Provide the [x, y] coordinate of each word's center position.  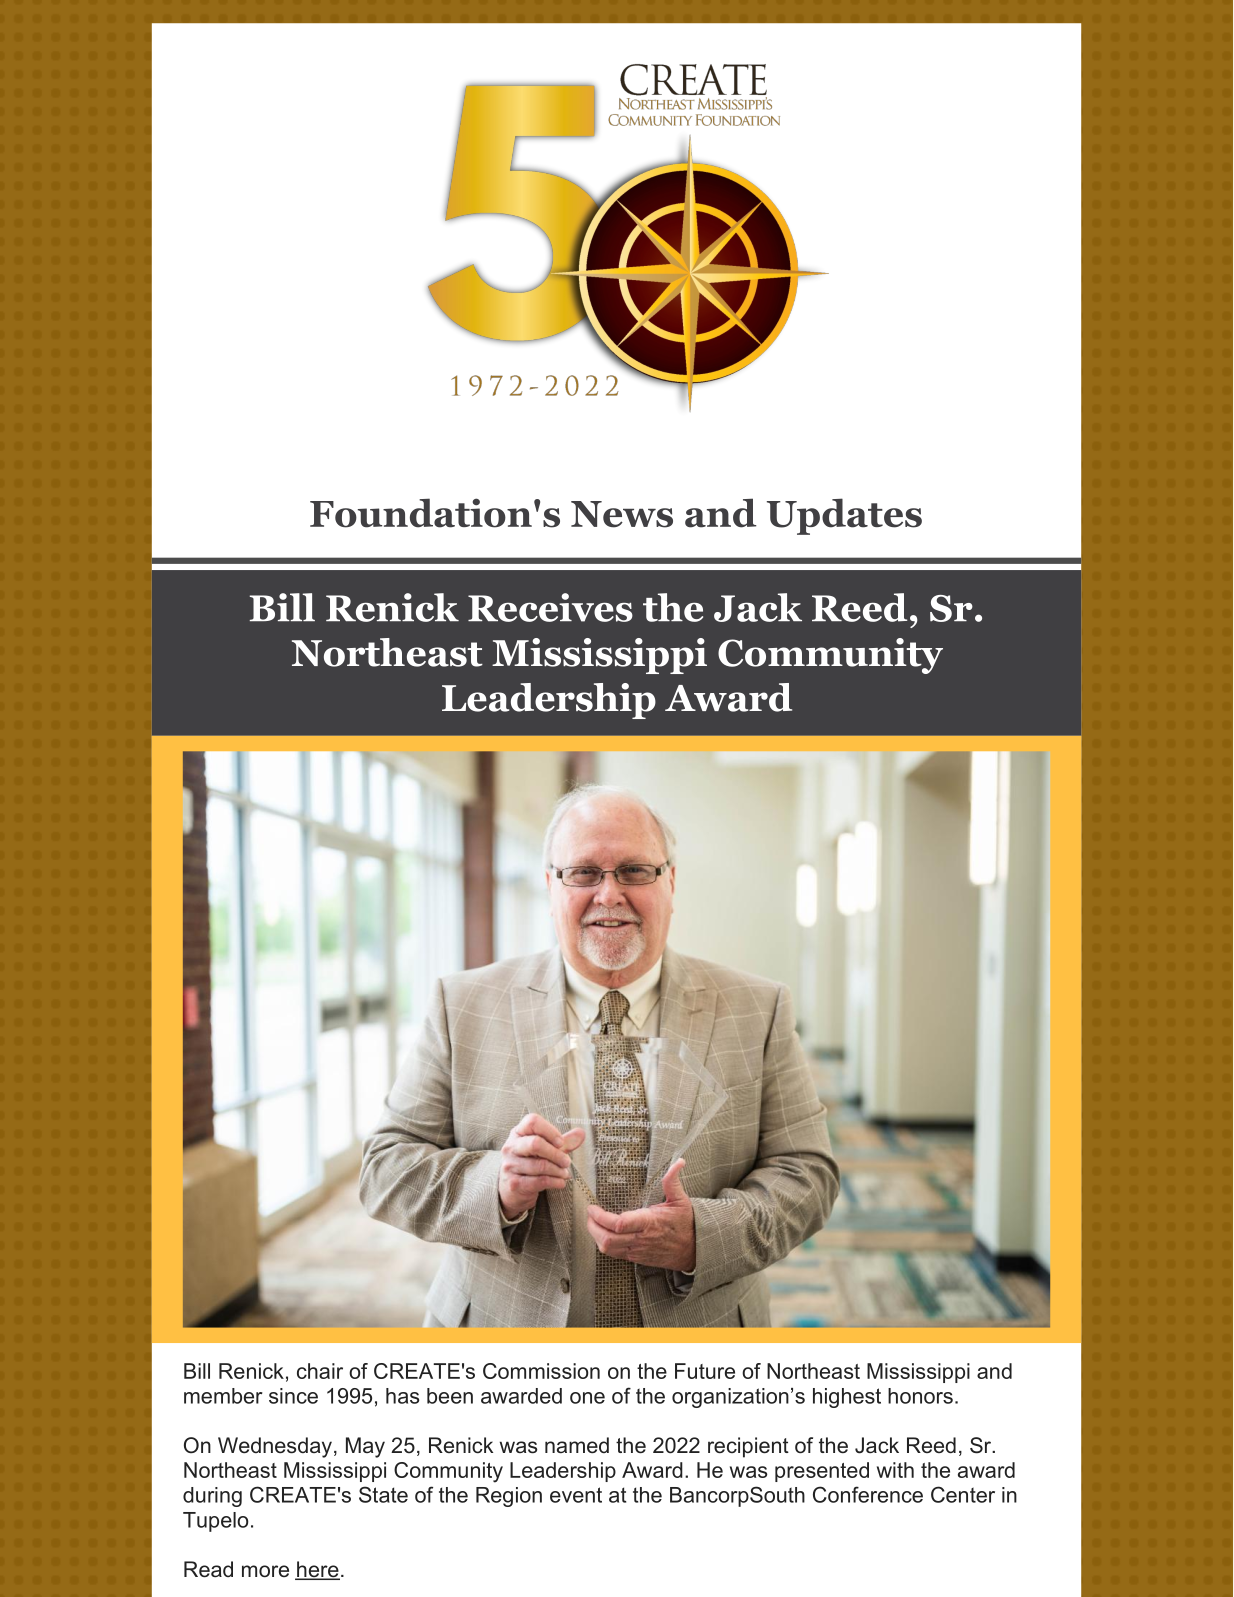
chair [320, 1371]
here [317, 1570]
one [587, 1398]
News [622, 514]
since [293, 1396]
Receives [550, 607]
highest [847, 1398]
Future [705, 1371]
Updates [844, 516]
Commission [541, 1371]
